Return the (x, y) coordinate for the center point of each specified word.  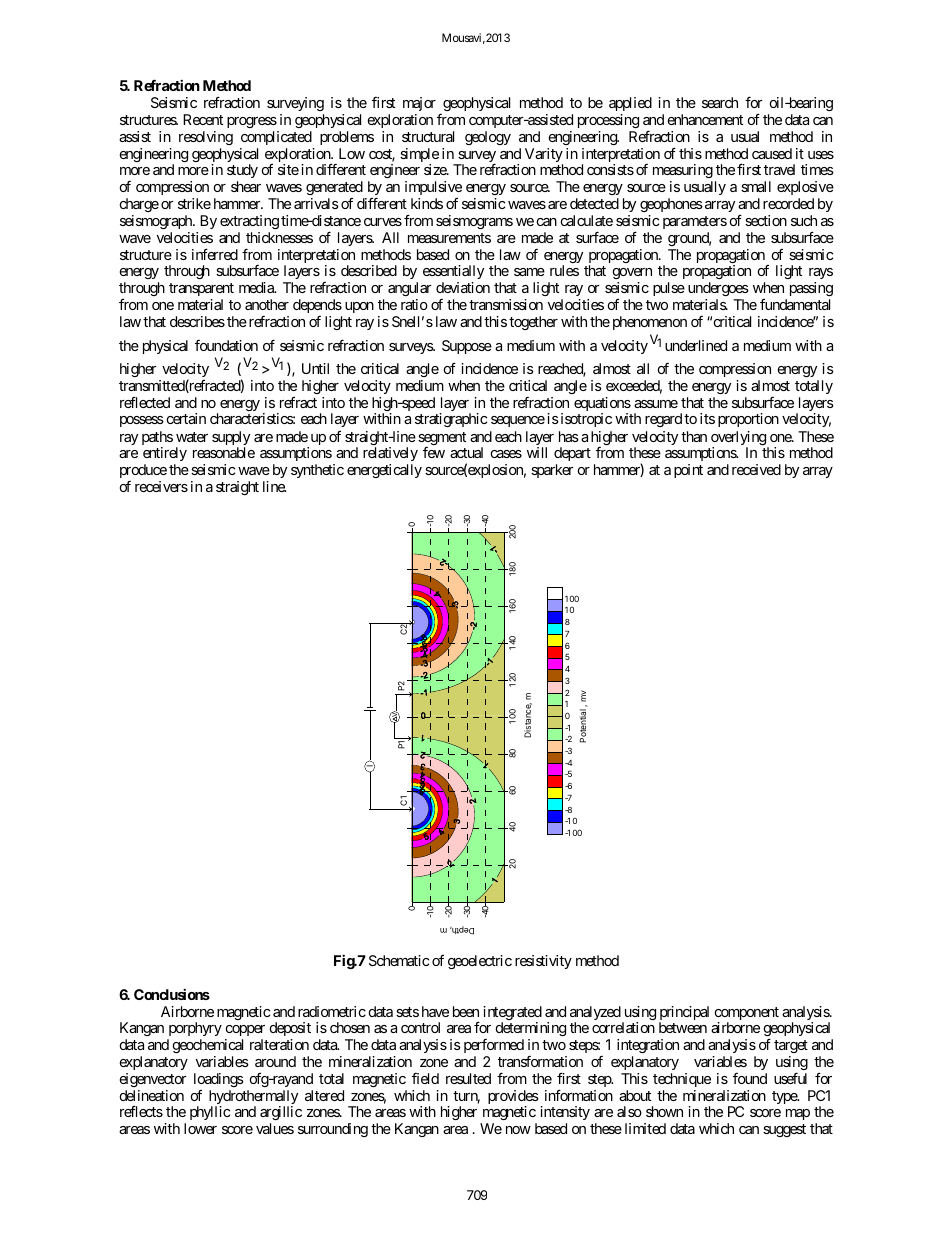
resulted (468, 1078)
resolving (206, 138)
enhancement (705, 119)
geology (488, 138)
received (756, 469)
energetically (384, 471)
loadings (219, 1080)
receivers (161, 486)
